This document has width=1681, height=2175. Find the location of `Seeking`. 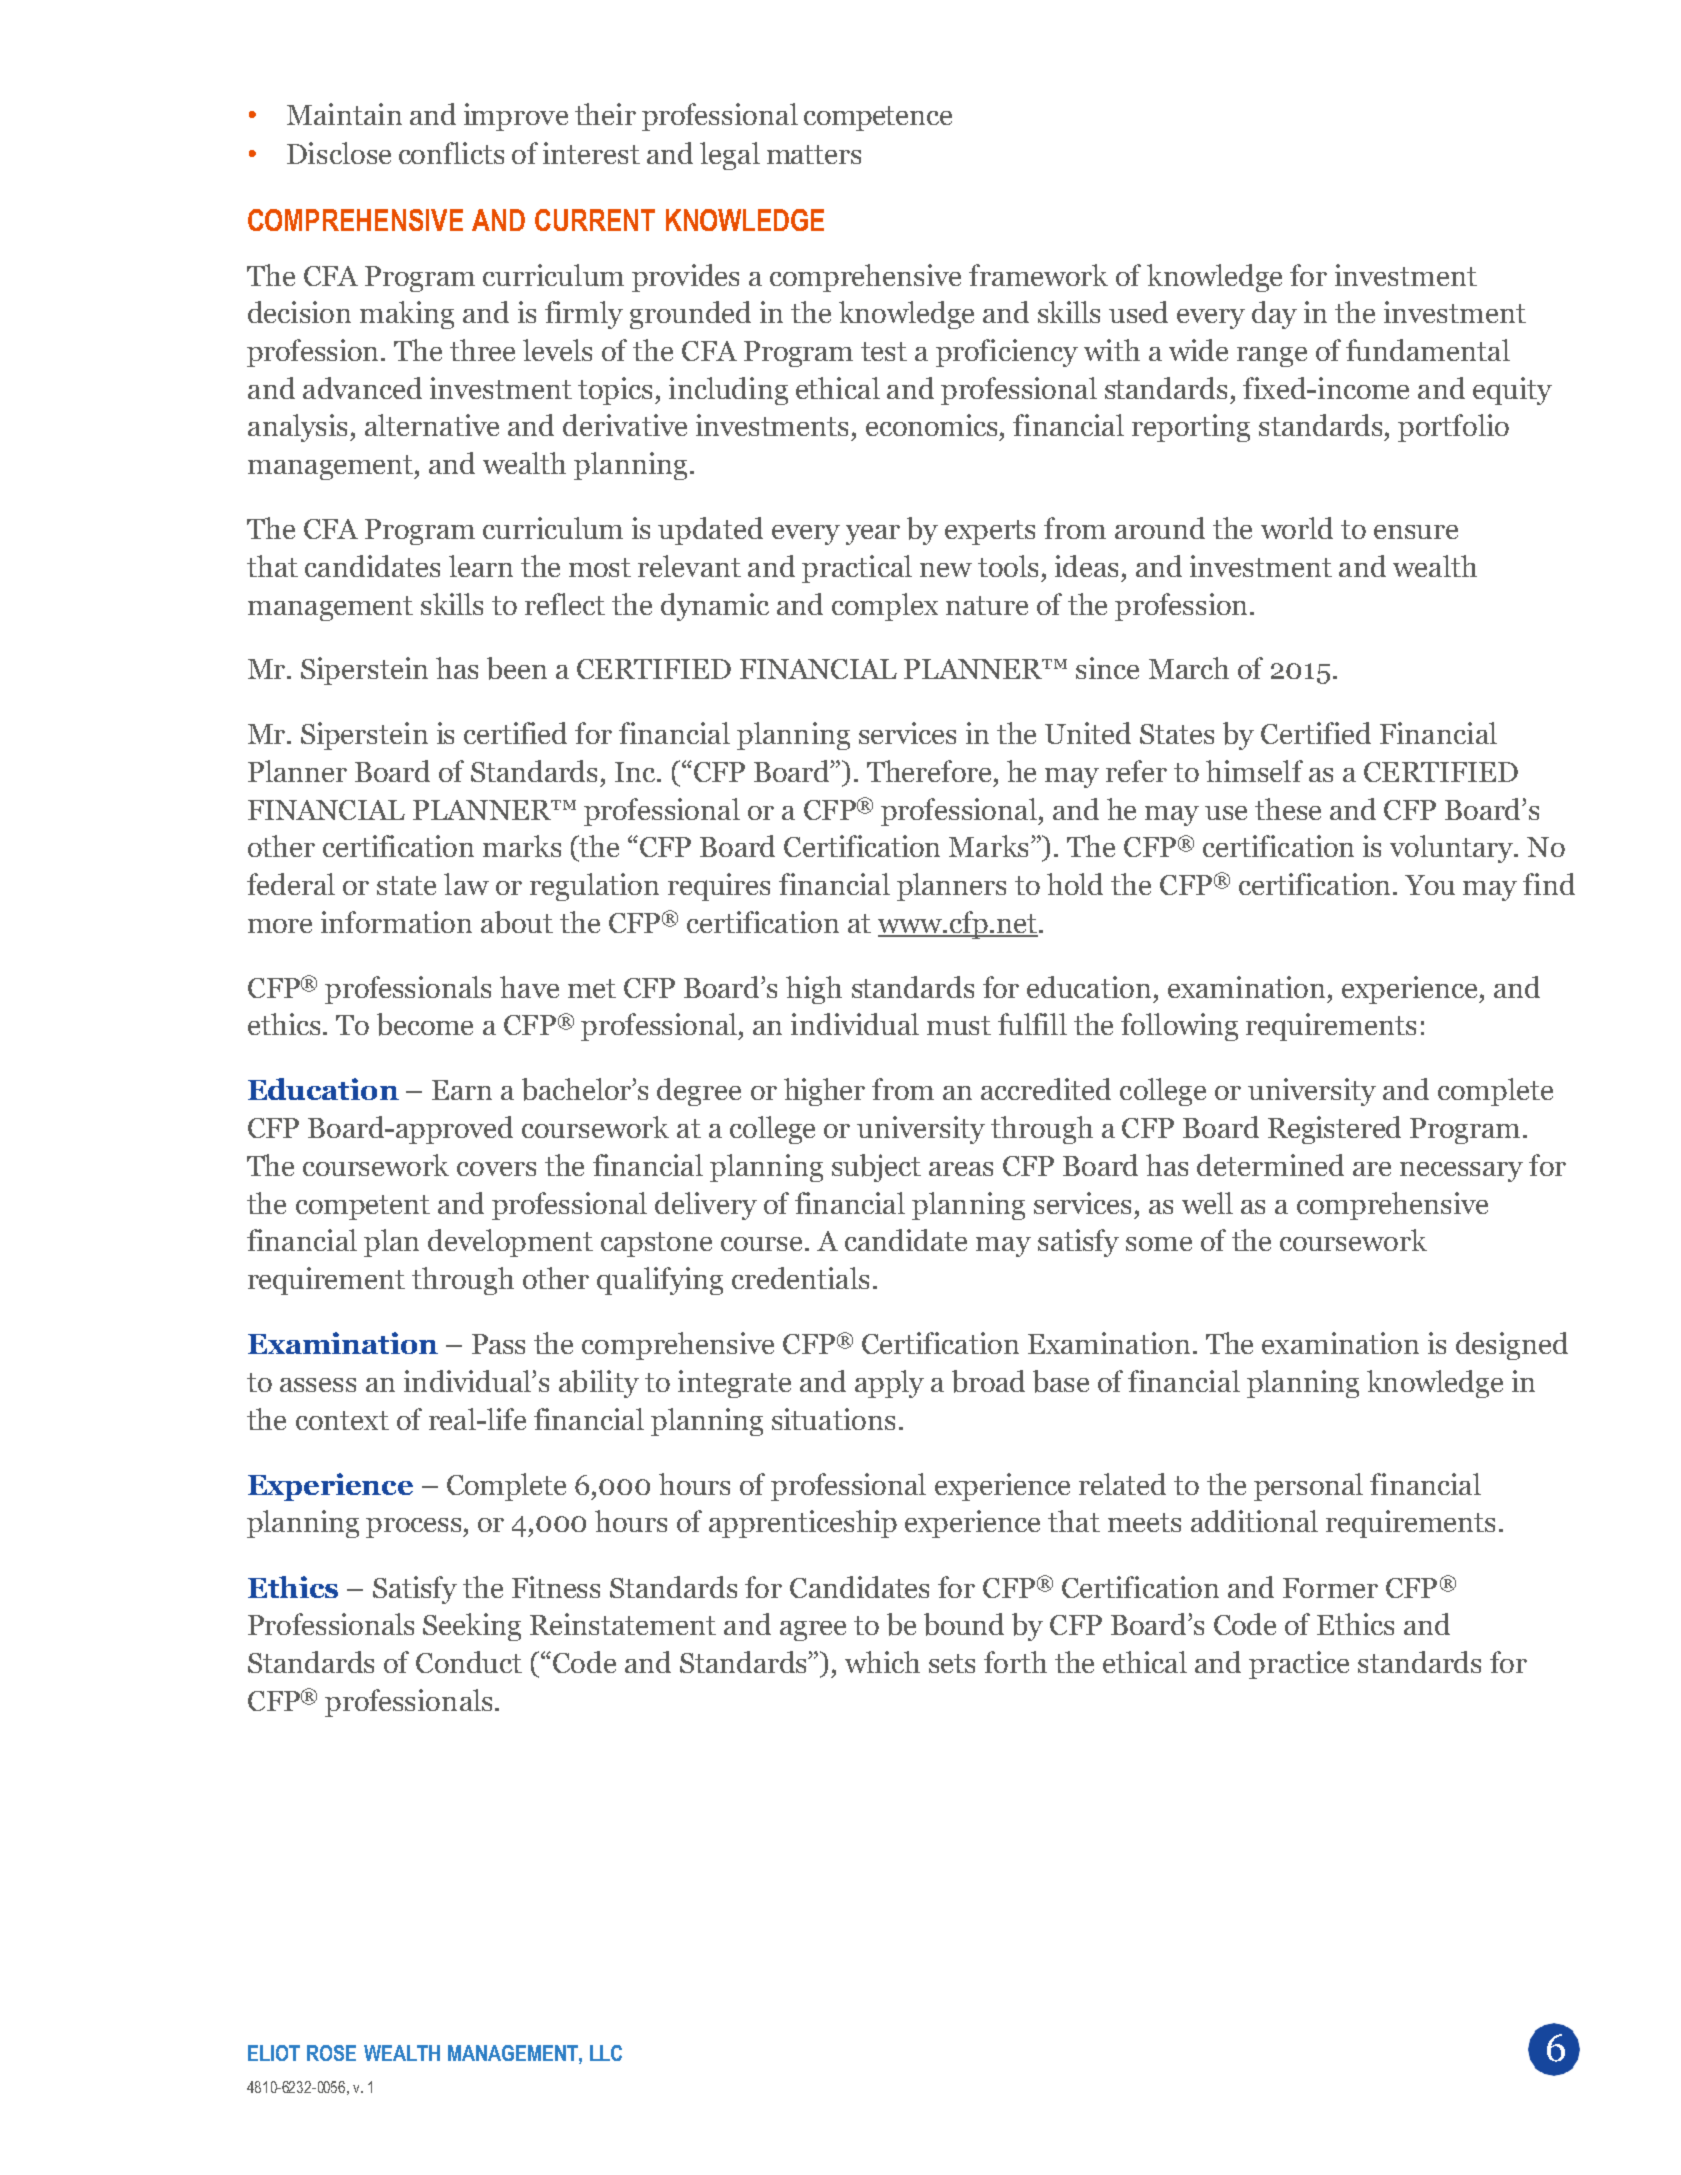

Seeking is located at coordinates (472, 1627).
